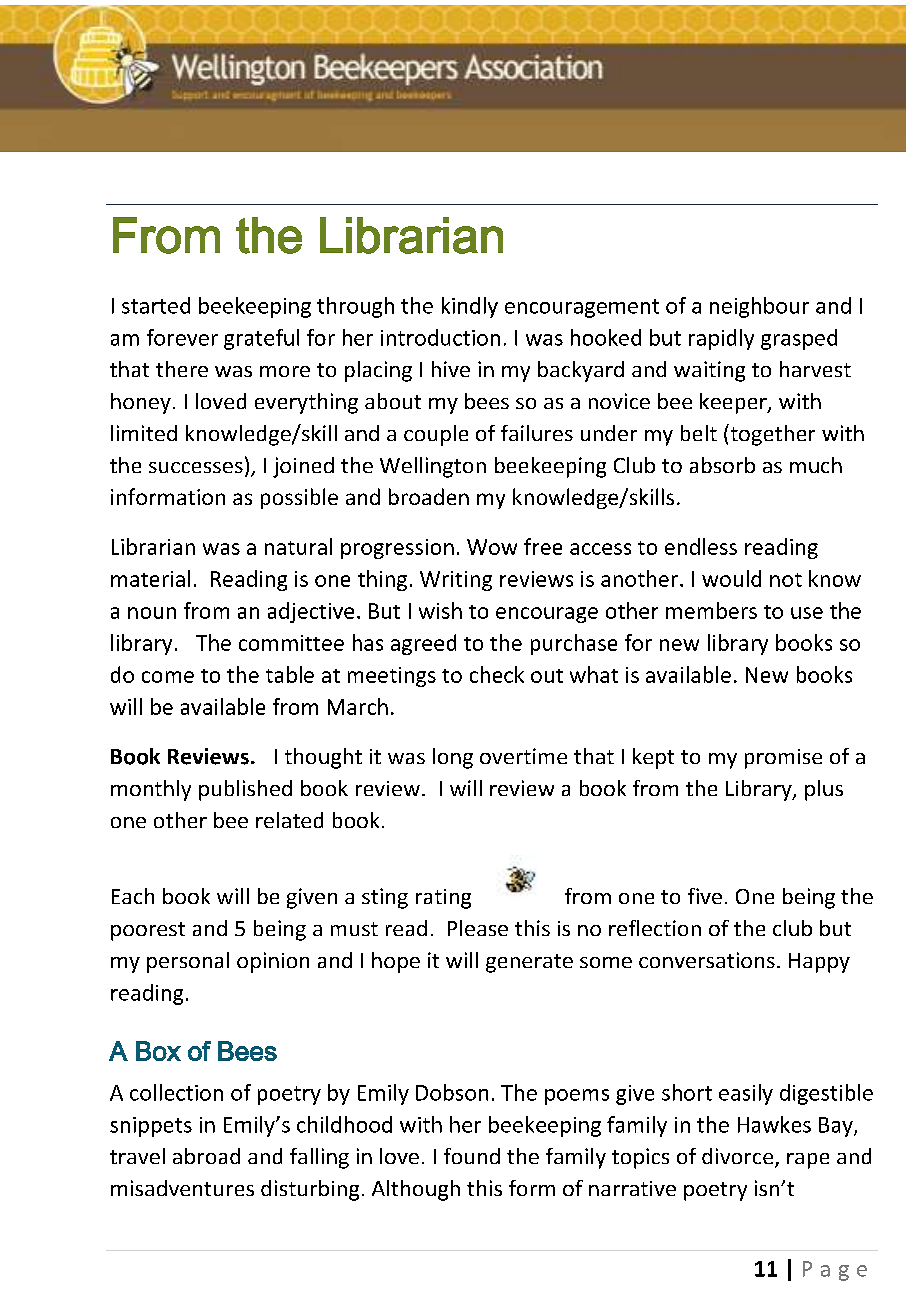 This document has height=1313, width=924. I want to click on long, so click(453, 758).
